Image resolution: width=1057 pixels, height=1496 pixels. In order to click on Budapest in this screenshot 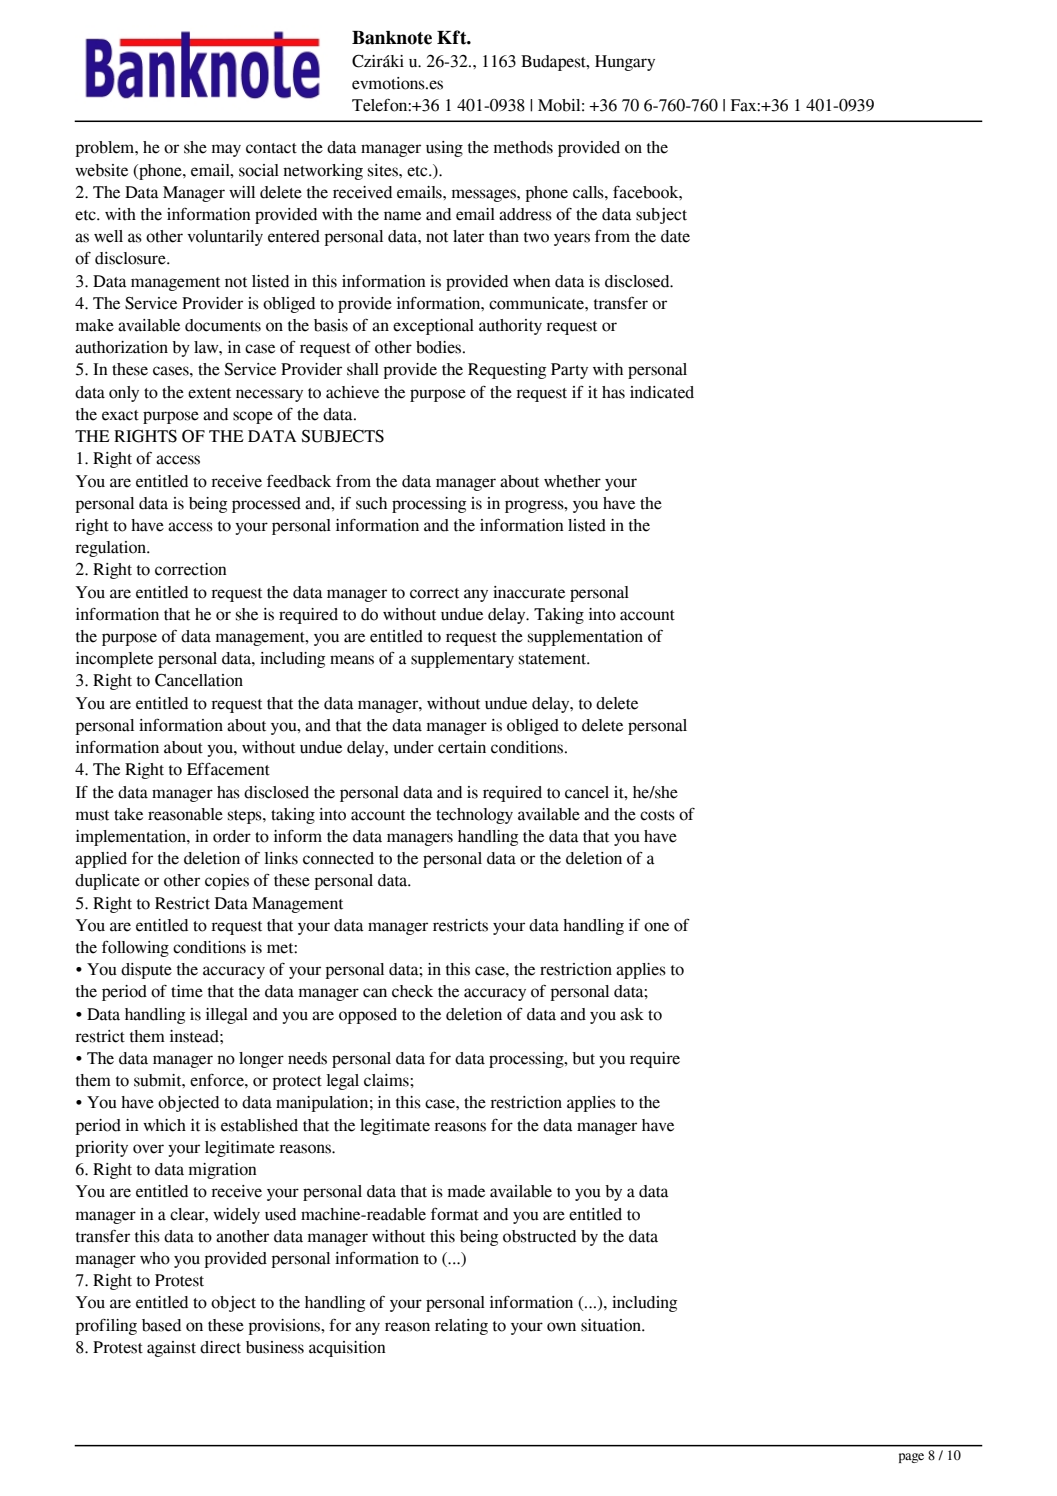, I will do `click(554, 63)`.
